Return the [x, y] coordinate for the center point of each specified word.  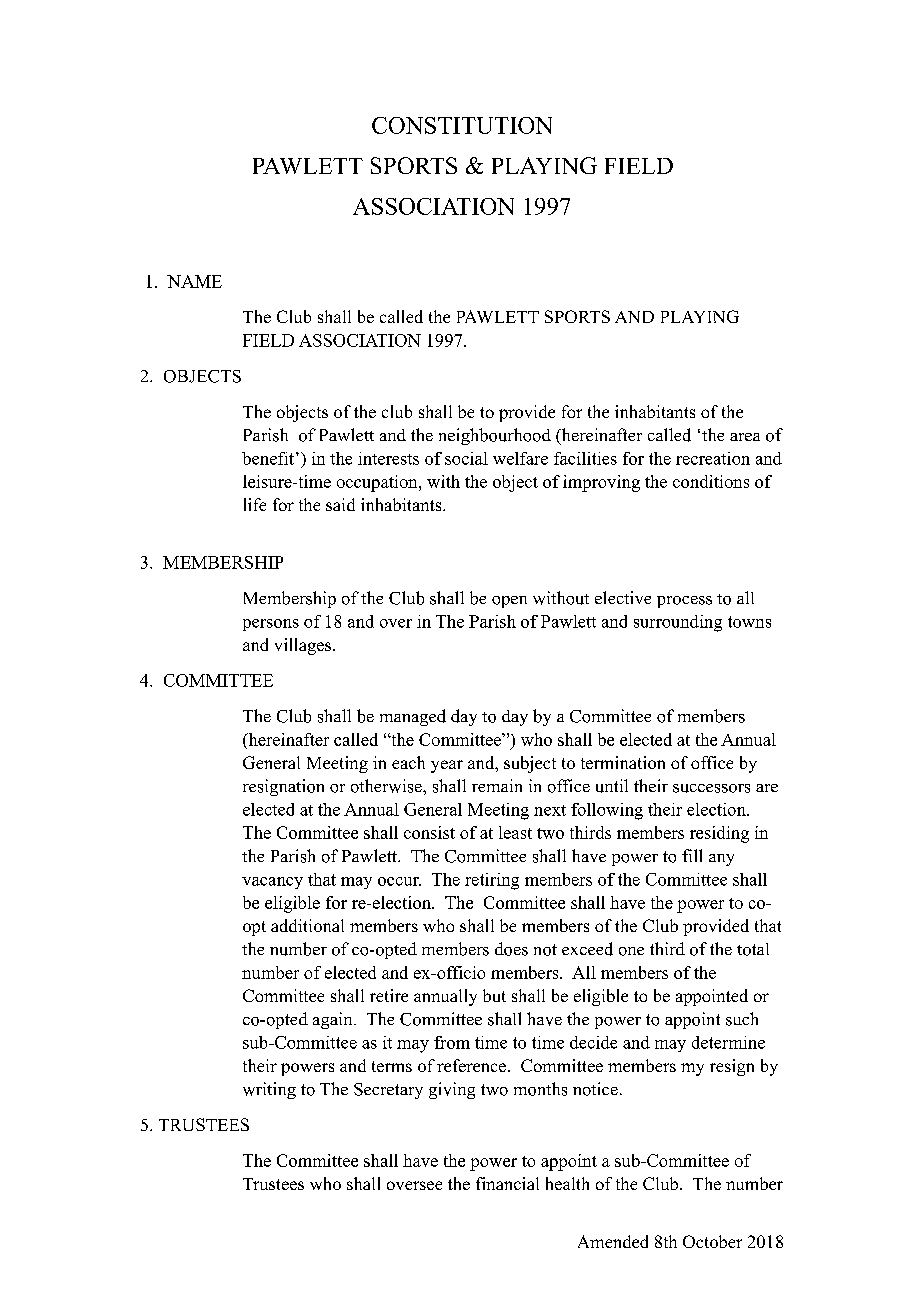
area [745, 437]
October [712, 1241]
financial [507, 1183]
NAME [194, 281]
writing [269, 1090]
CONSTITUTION [462, 125]
